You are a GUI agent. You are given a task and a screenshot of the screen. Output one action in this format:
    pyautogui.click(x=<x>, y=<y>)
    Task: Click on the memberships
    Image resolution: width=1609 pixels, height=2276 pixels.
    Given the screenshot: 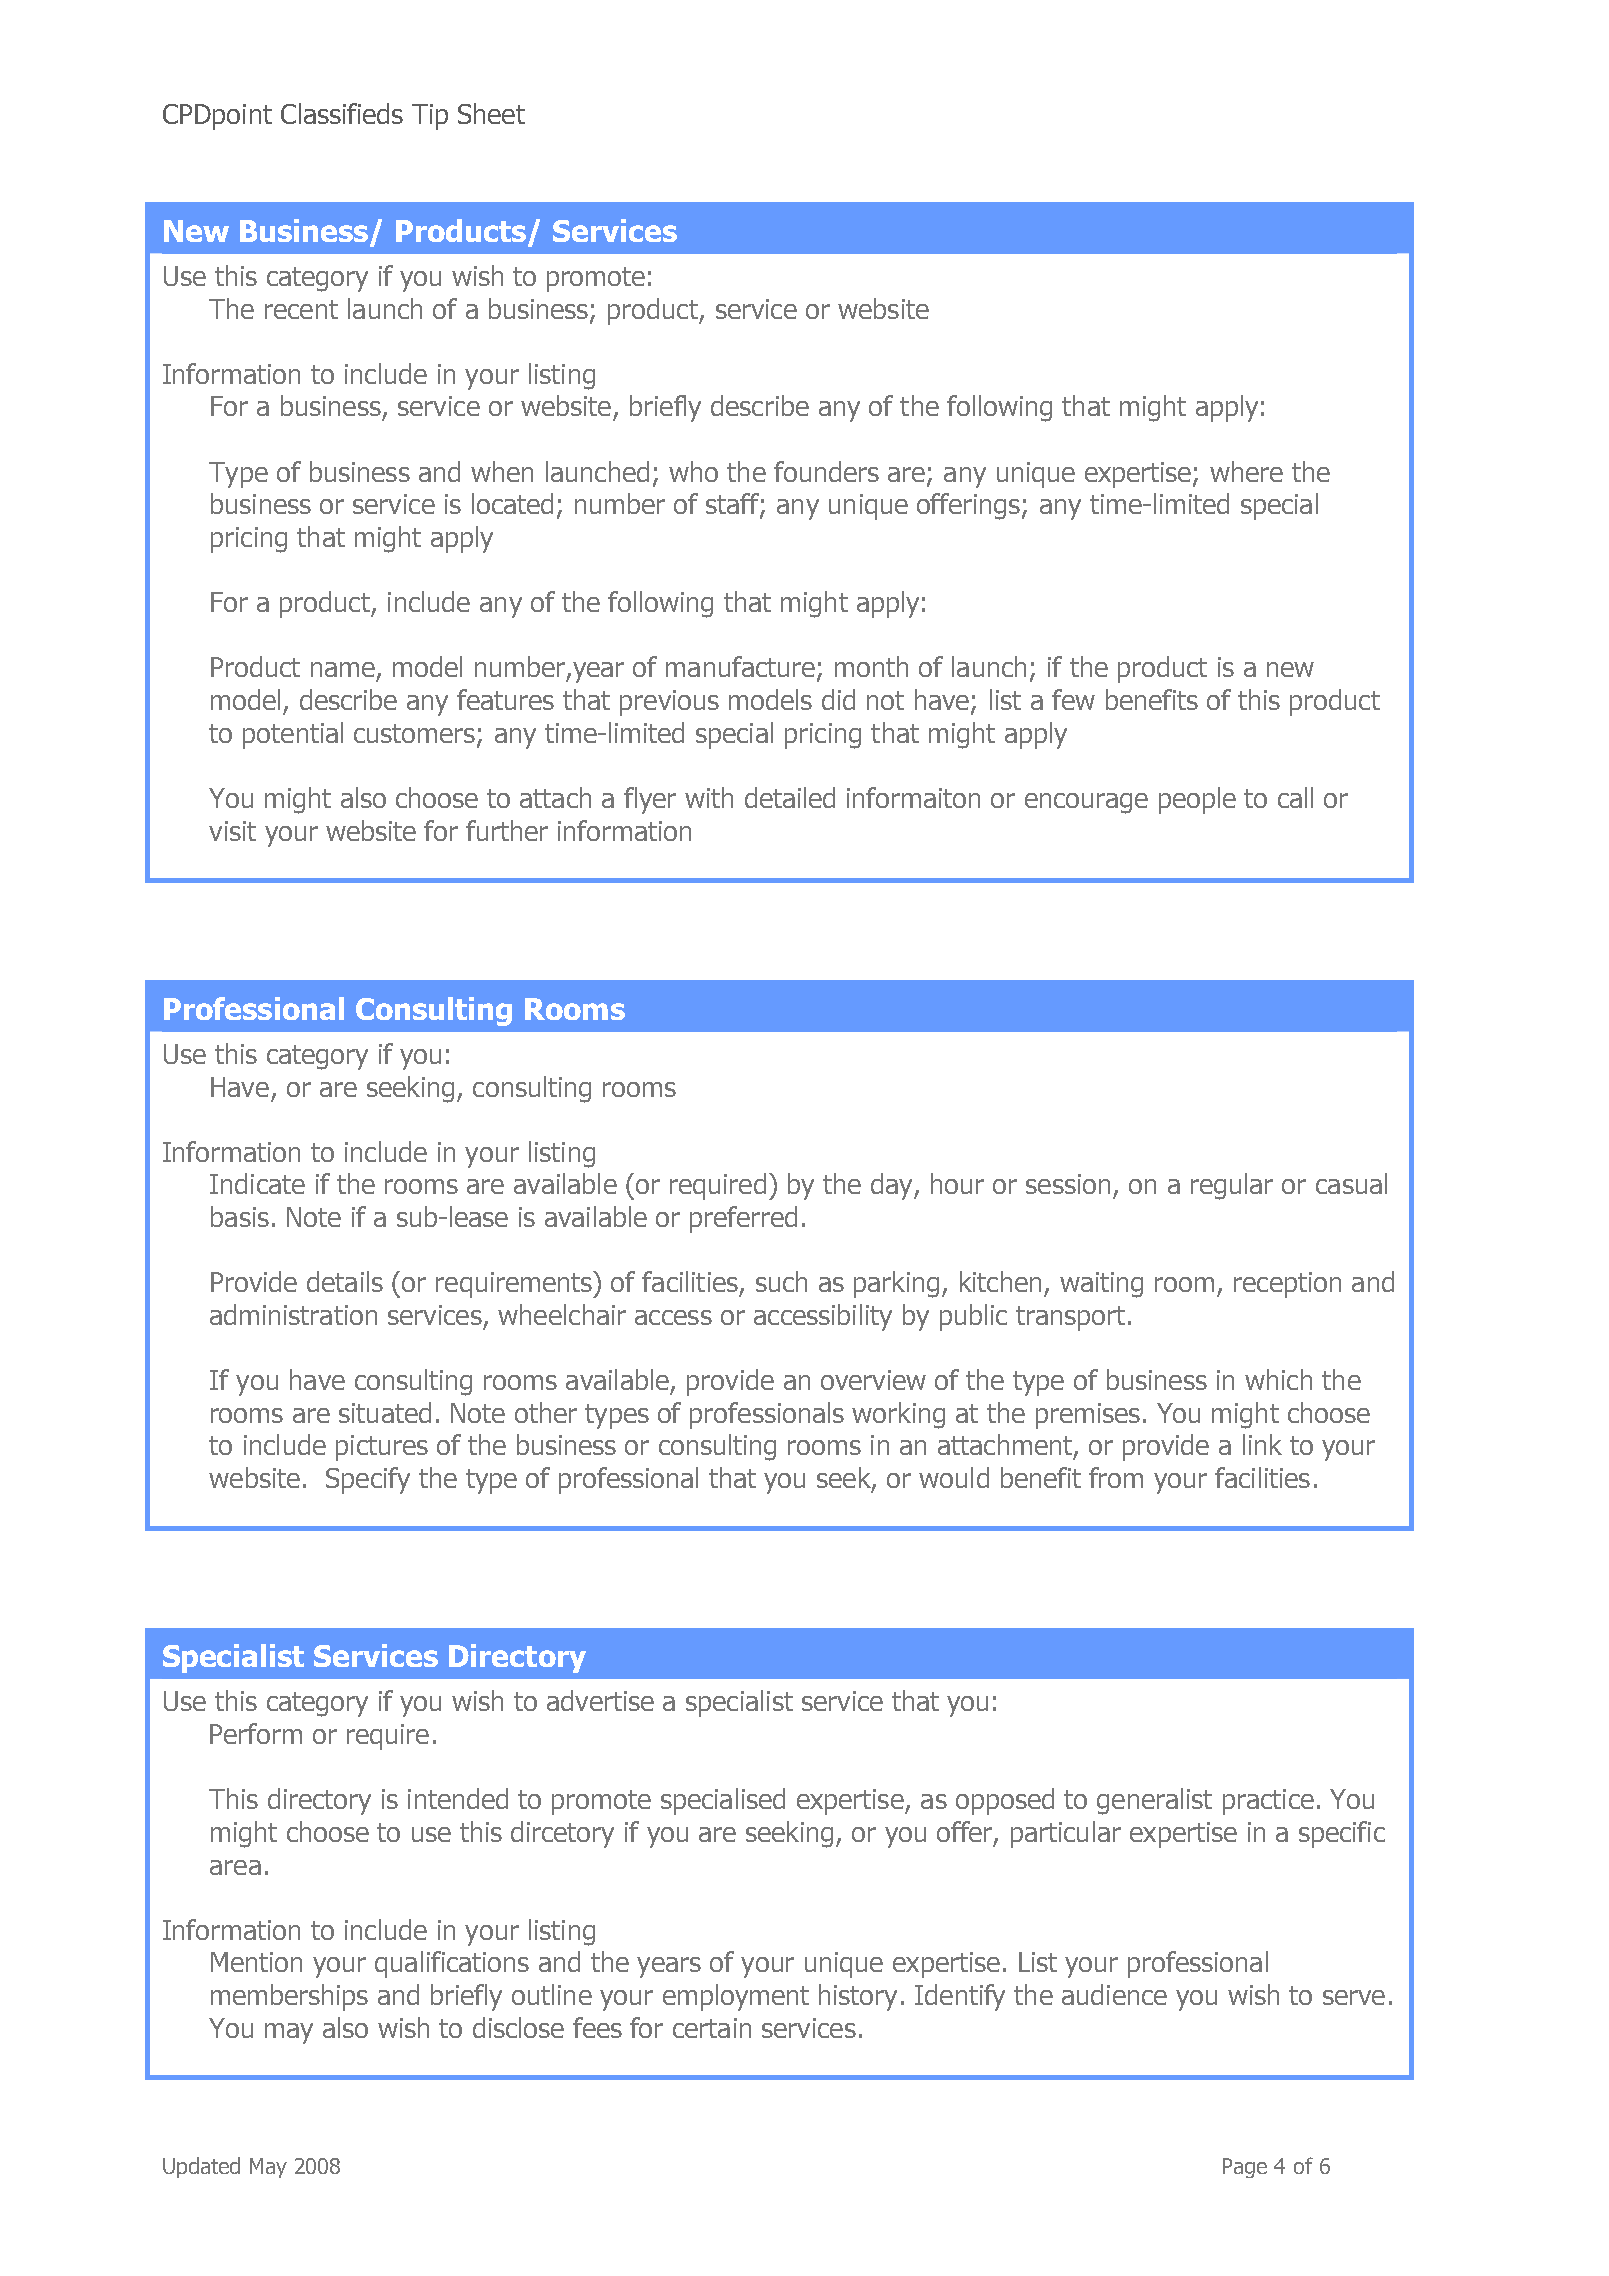 What is the action you would take?
    pyautogui.click(x=289, y=1997)
